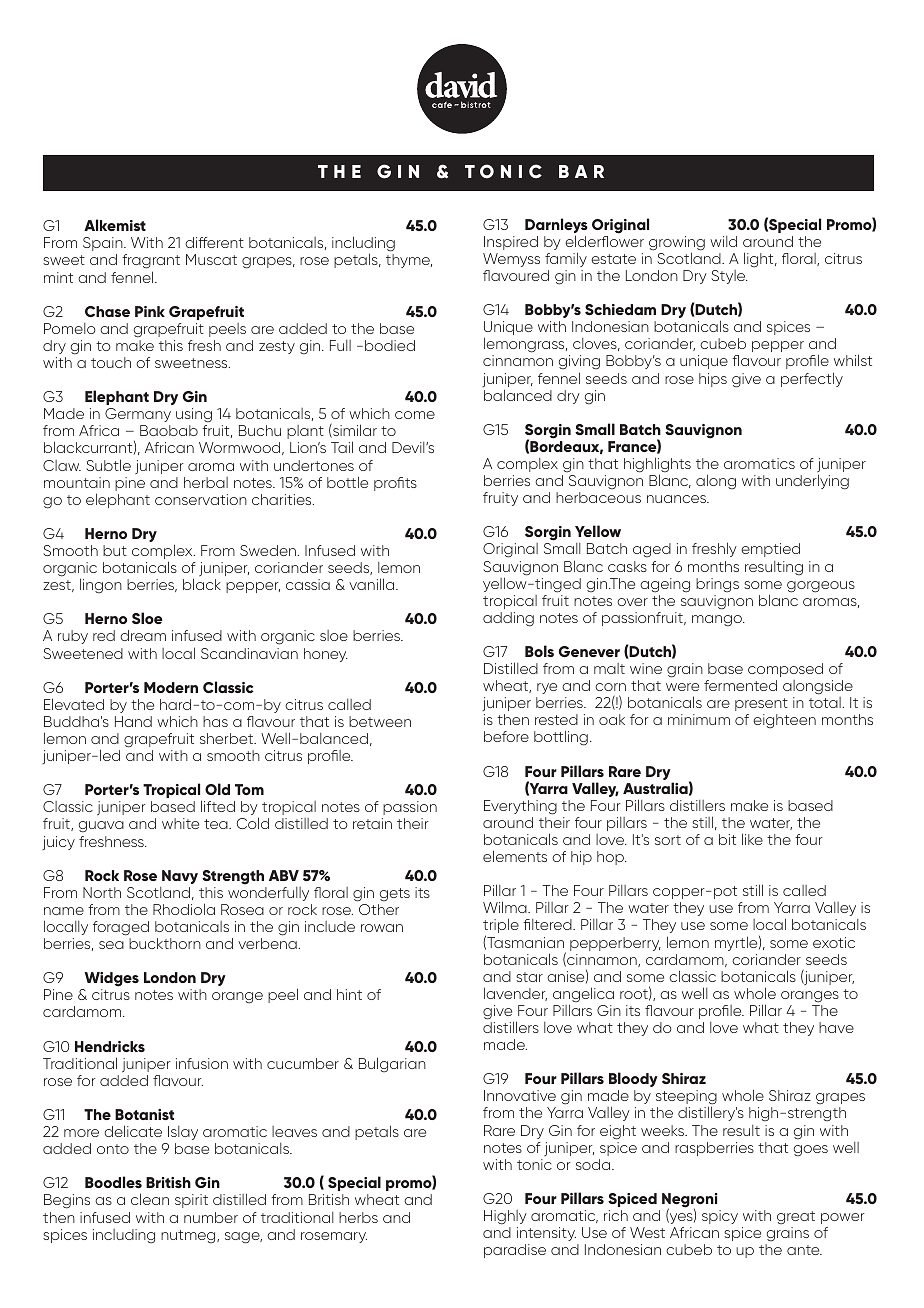 Image resolution: width=924 pixels, height=1308 pixels. What do you see at coordinates (150, 1199) in the image?
I see `clean` at bounding box center [150, 1199].
